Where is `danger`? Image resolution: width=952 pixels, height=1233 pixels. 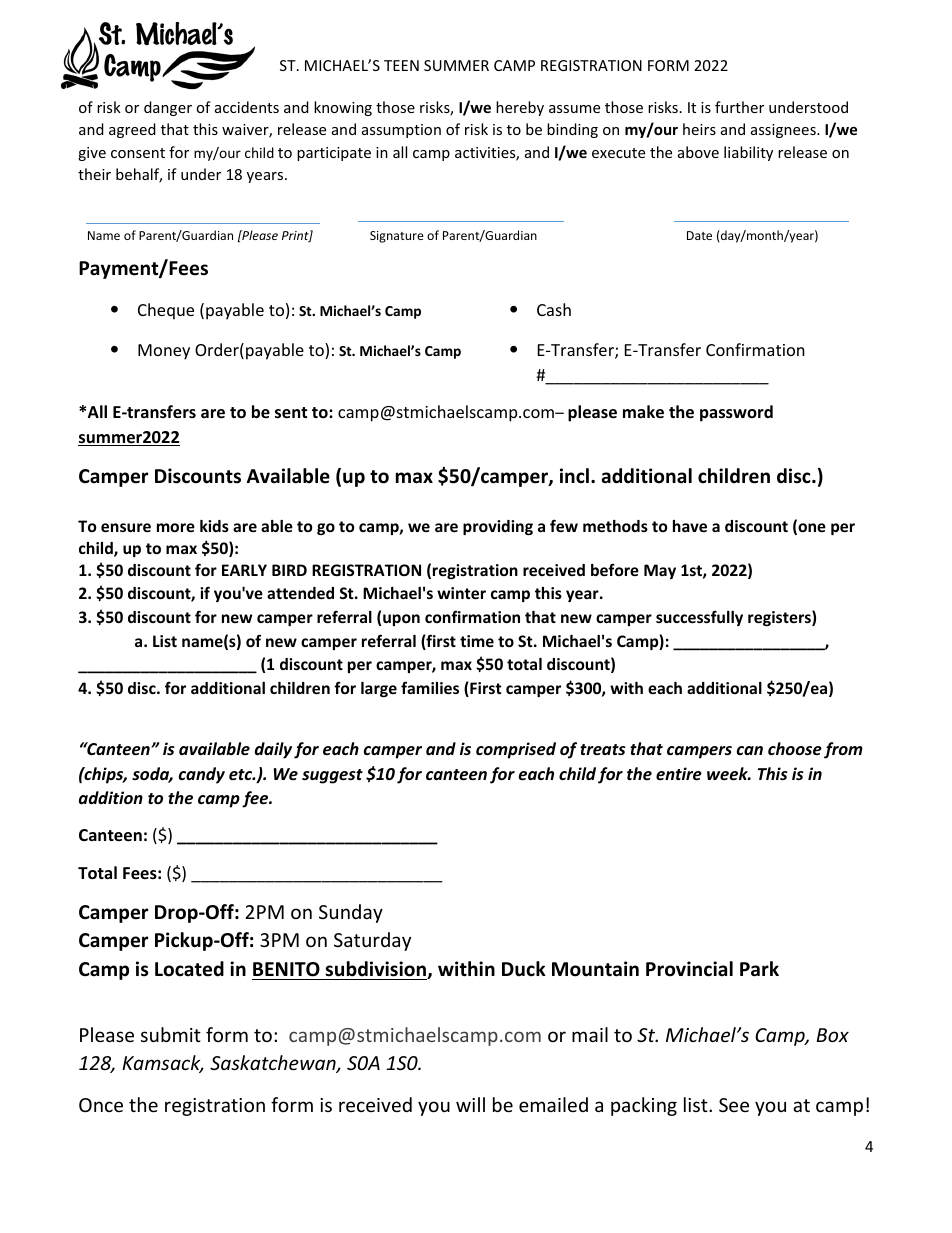 danger is located at coordinates (168, 108).
